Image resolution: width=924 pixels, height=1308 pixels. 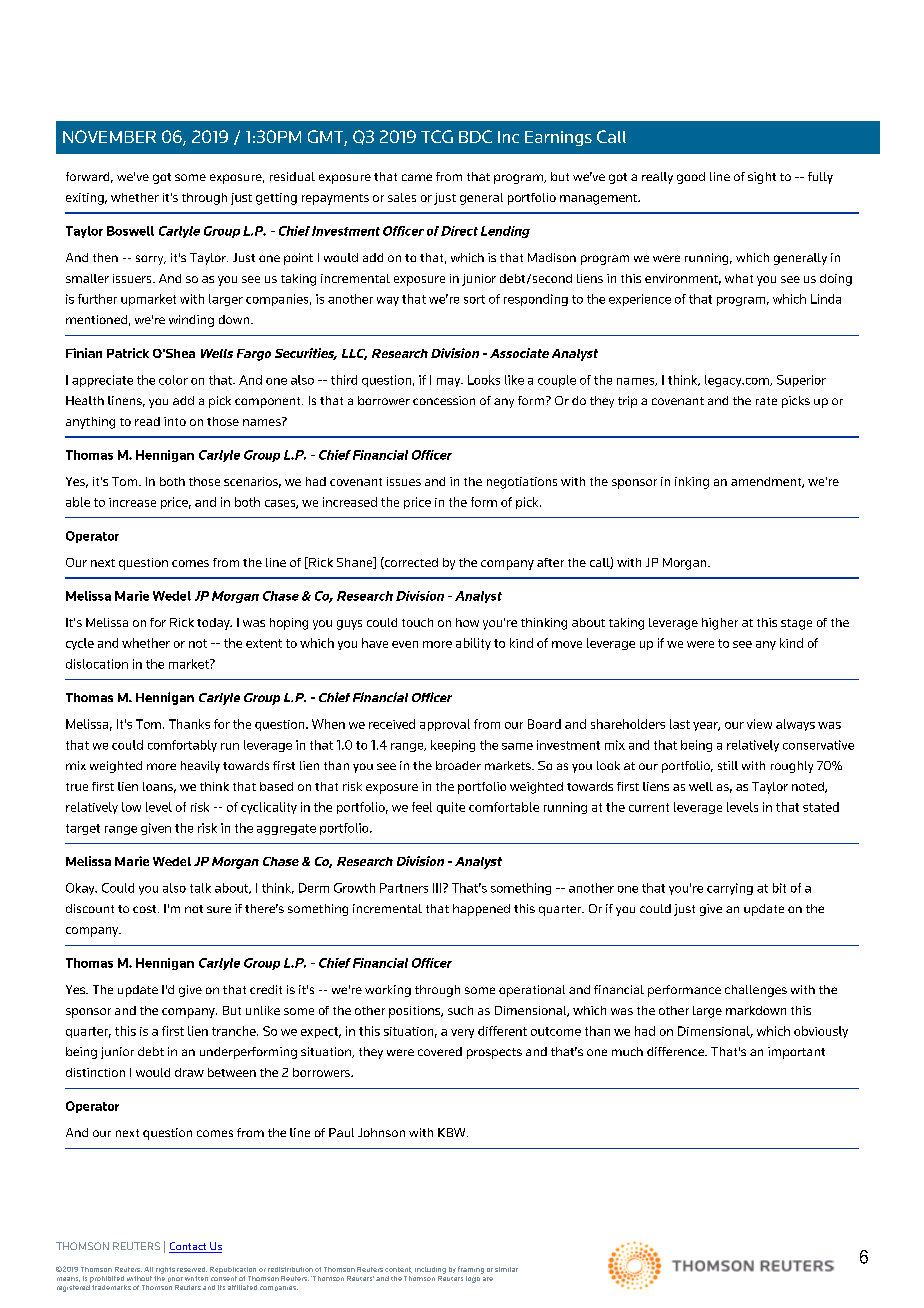 I want to click on came, so click(x=417, y=177).
